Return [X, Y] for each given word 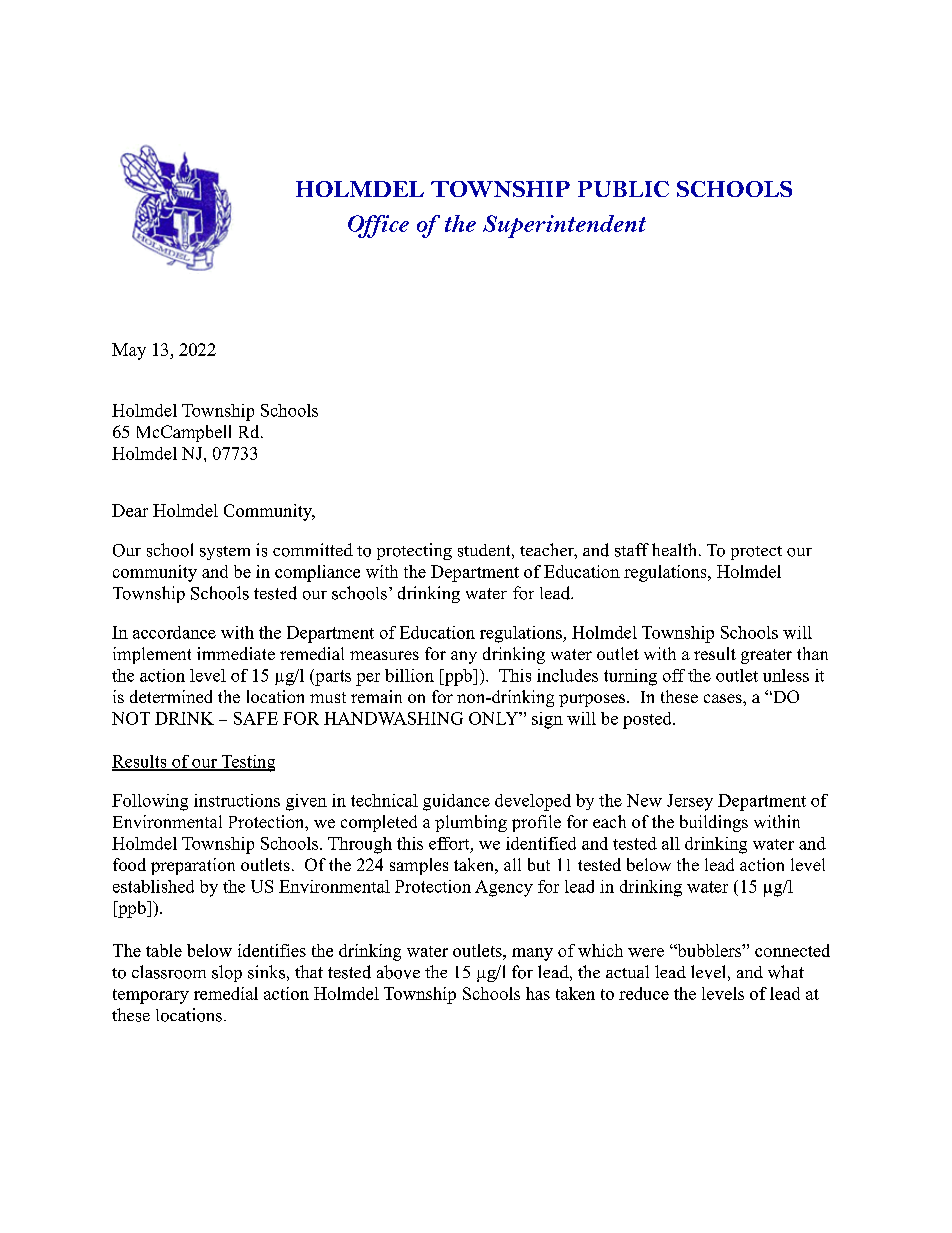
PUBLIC [623, 189]
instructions [237, 800]
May [129, 351]
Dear [130, 510]
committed [313, 550]
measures [384, 655]
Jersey [690, 802]
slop [227, 973]
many [532, 954]
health [676, 549]
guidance [456, 802]
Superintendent [564, 226]
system [225, 553]
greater [766, 656]
